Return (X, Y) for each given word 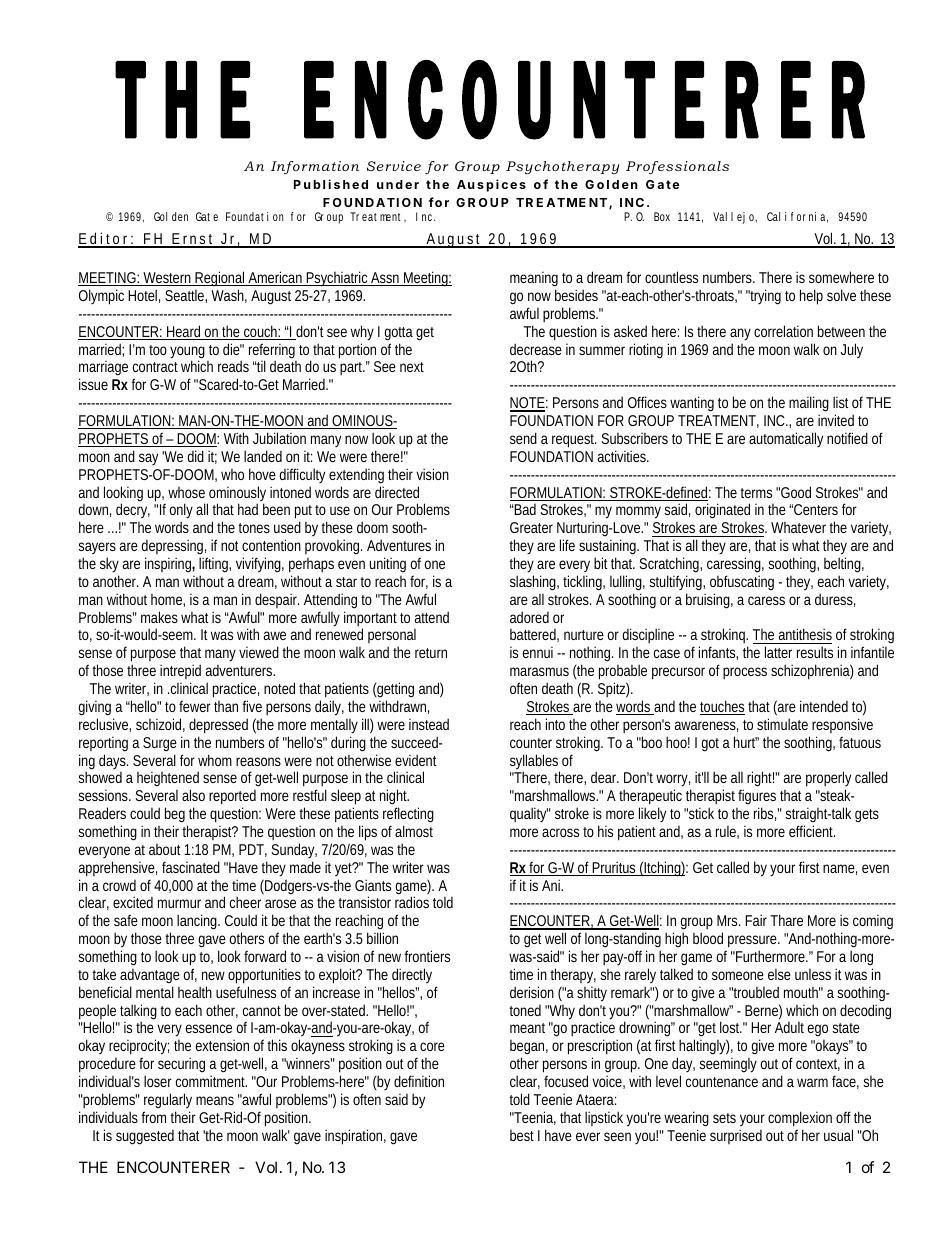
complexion (800, 1119)
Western (168, 279)
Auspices (491, 185)
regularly (168, 1102)
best (522, 1135)
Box (662, 216)
